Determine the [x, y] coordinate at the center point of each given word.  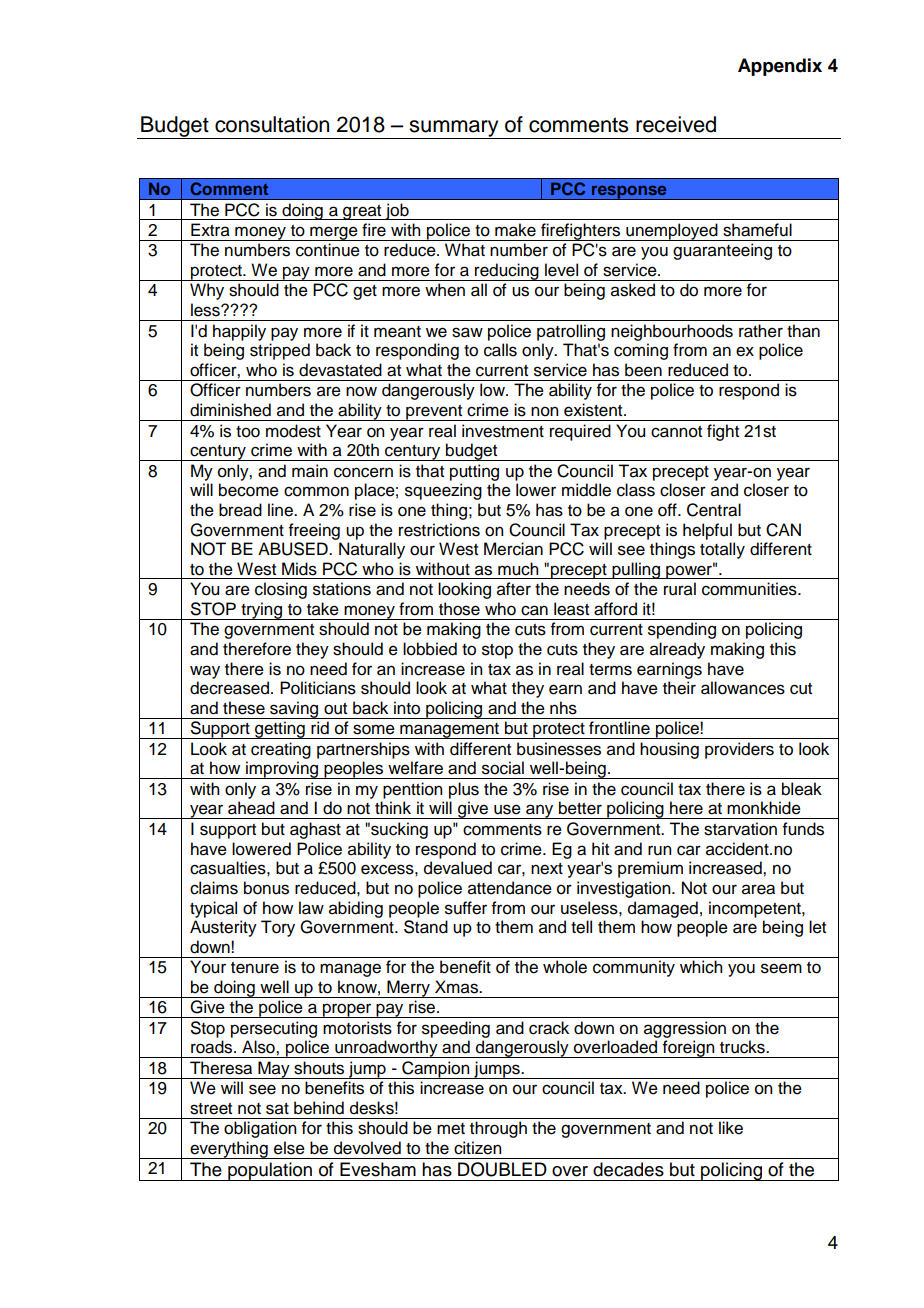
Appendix [780, 67]
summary [454, 129]
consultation [272, 124]
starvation [740, 829]
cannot [676, 432]
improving [282, 770]
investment [503, 431]
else [289, 1148]
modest [293, 431]
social [503, 768]
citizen [477, 1148]
